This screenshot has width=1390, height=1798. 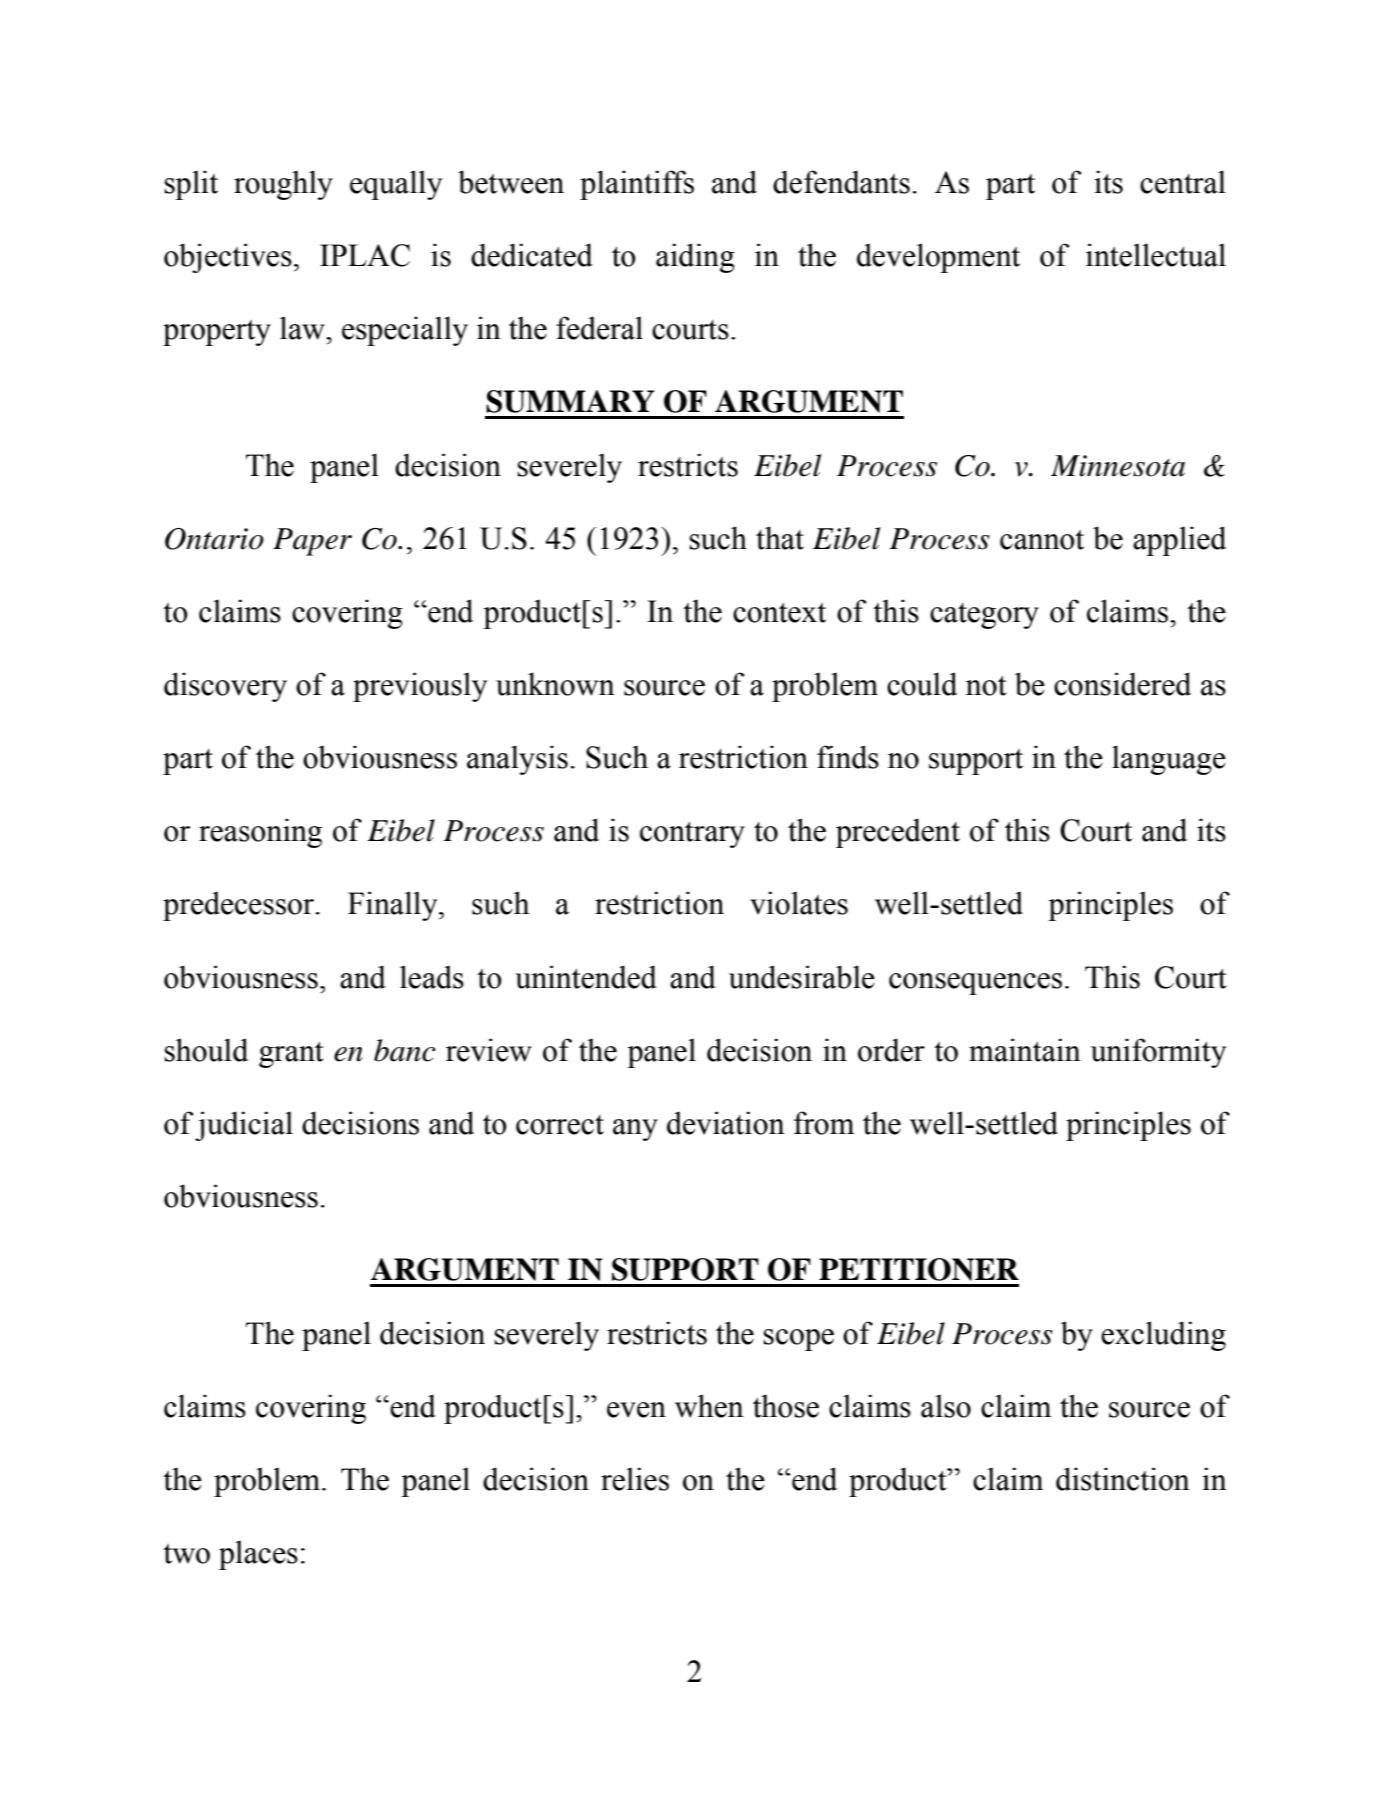 What do you see at coordinates (258, 1555) in the screenshot?
I see `places` at bounding box center [258, 1555].
